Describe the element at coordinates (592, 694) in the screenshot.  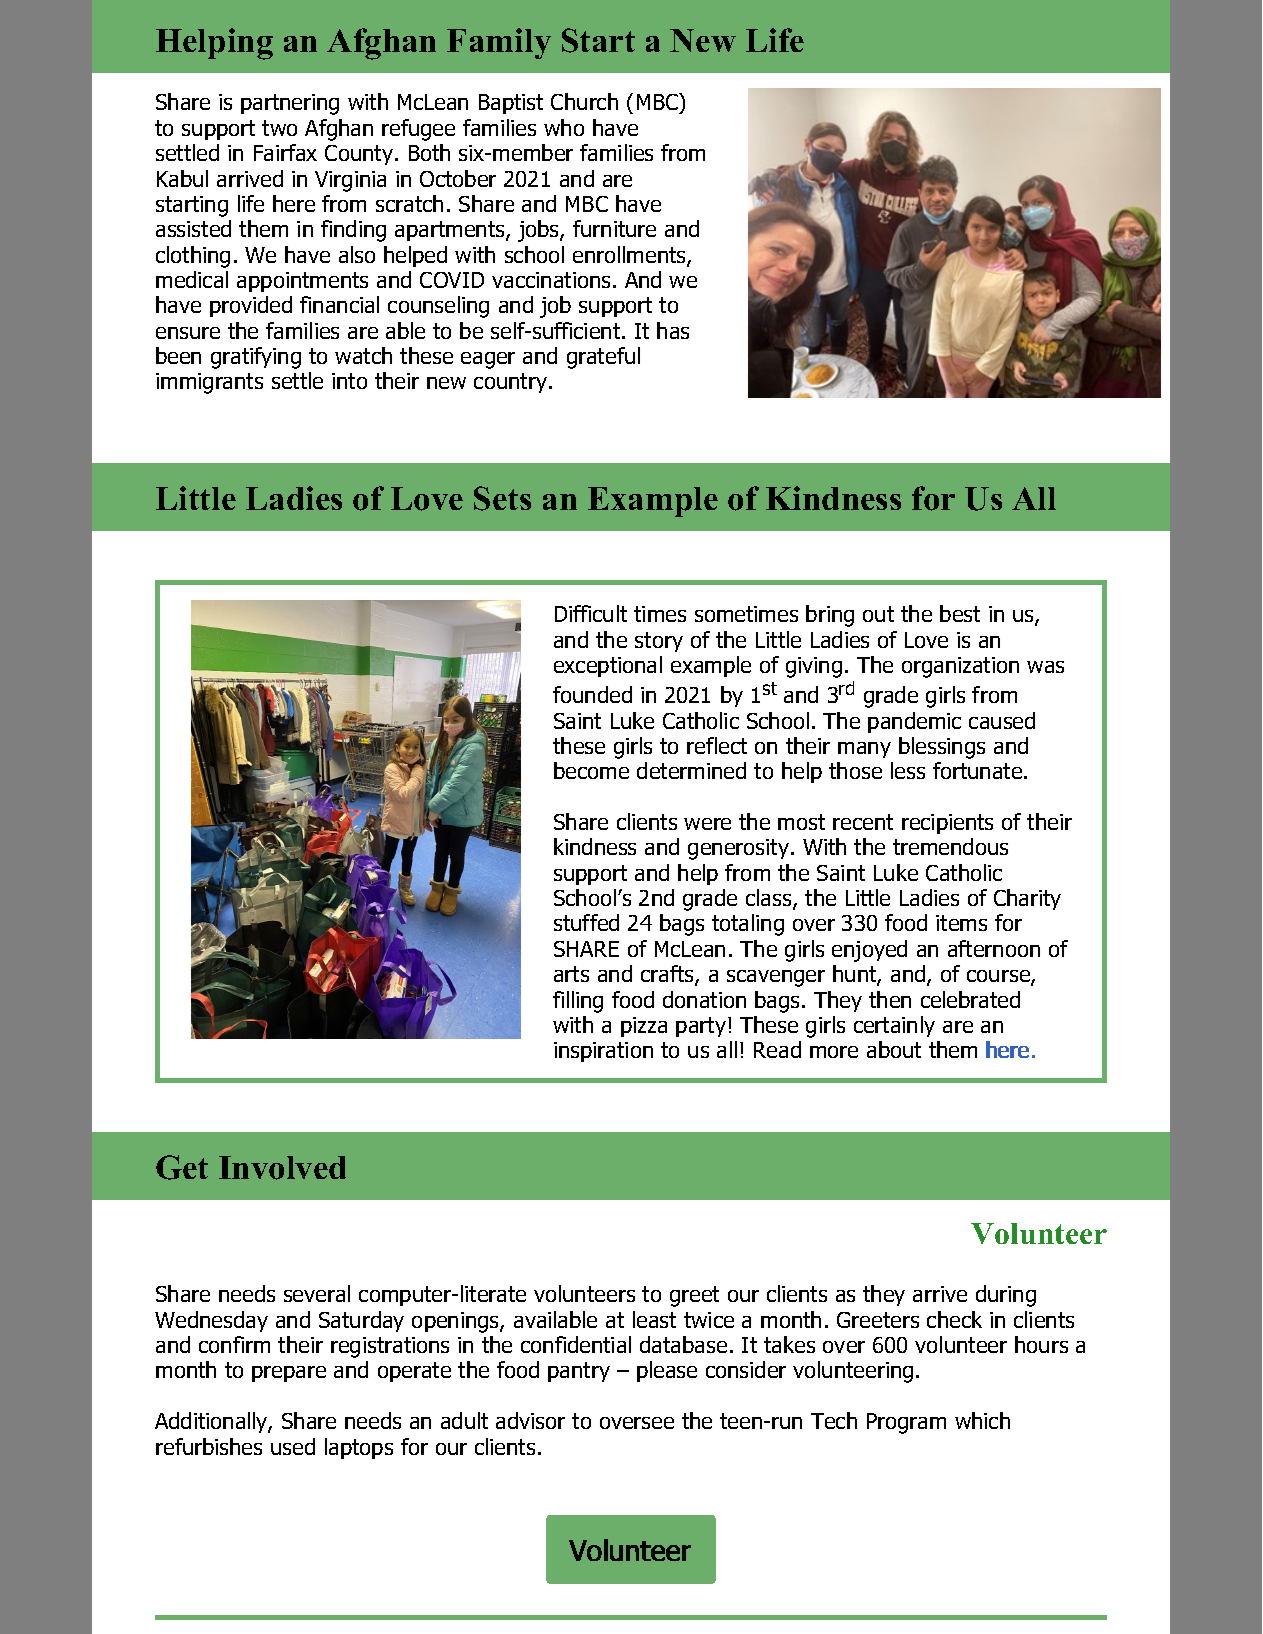
I see `founded` at that location.
